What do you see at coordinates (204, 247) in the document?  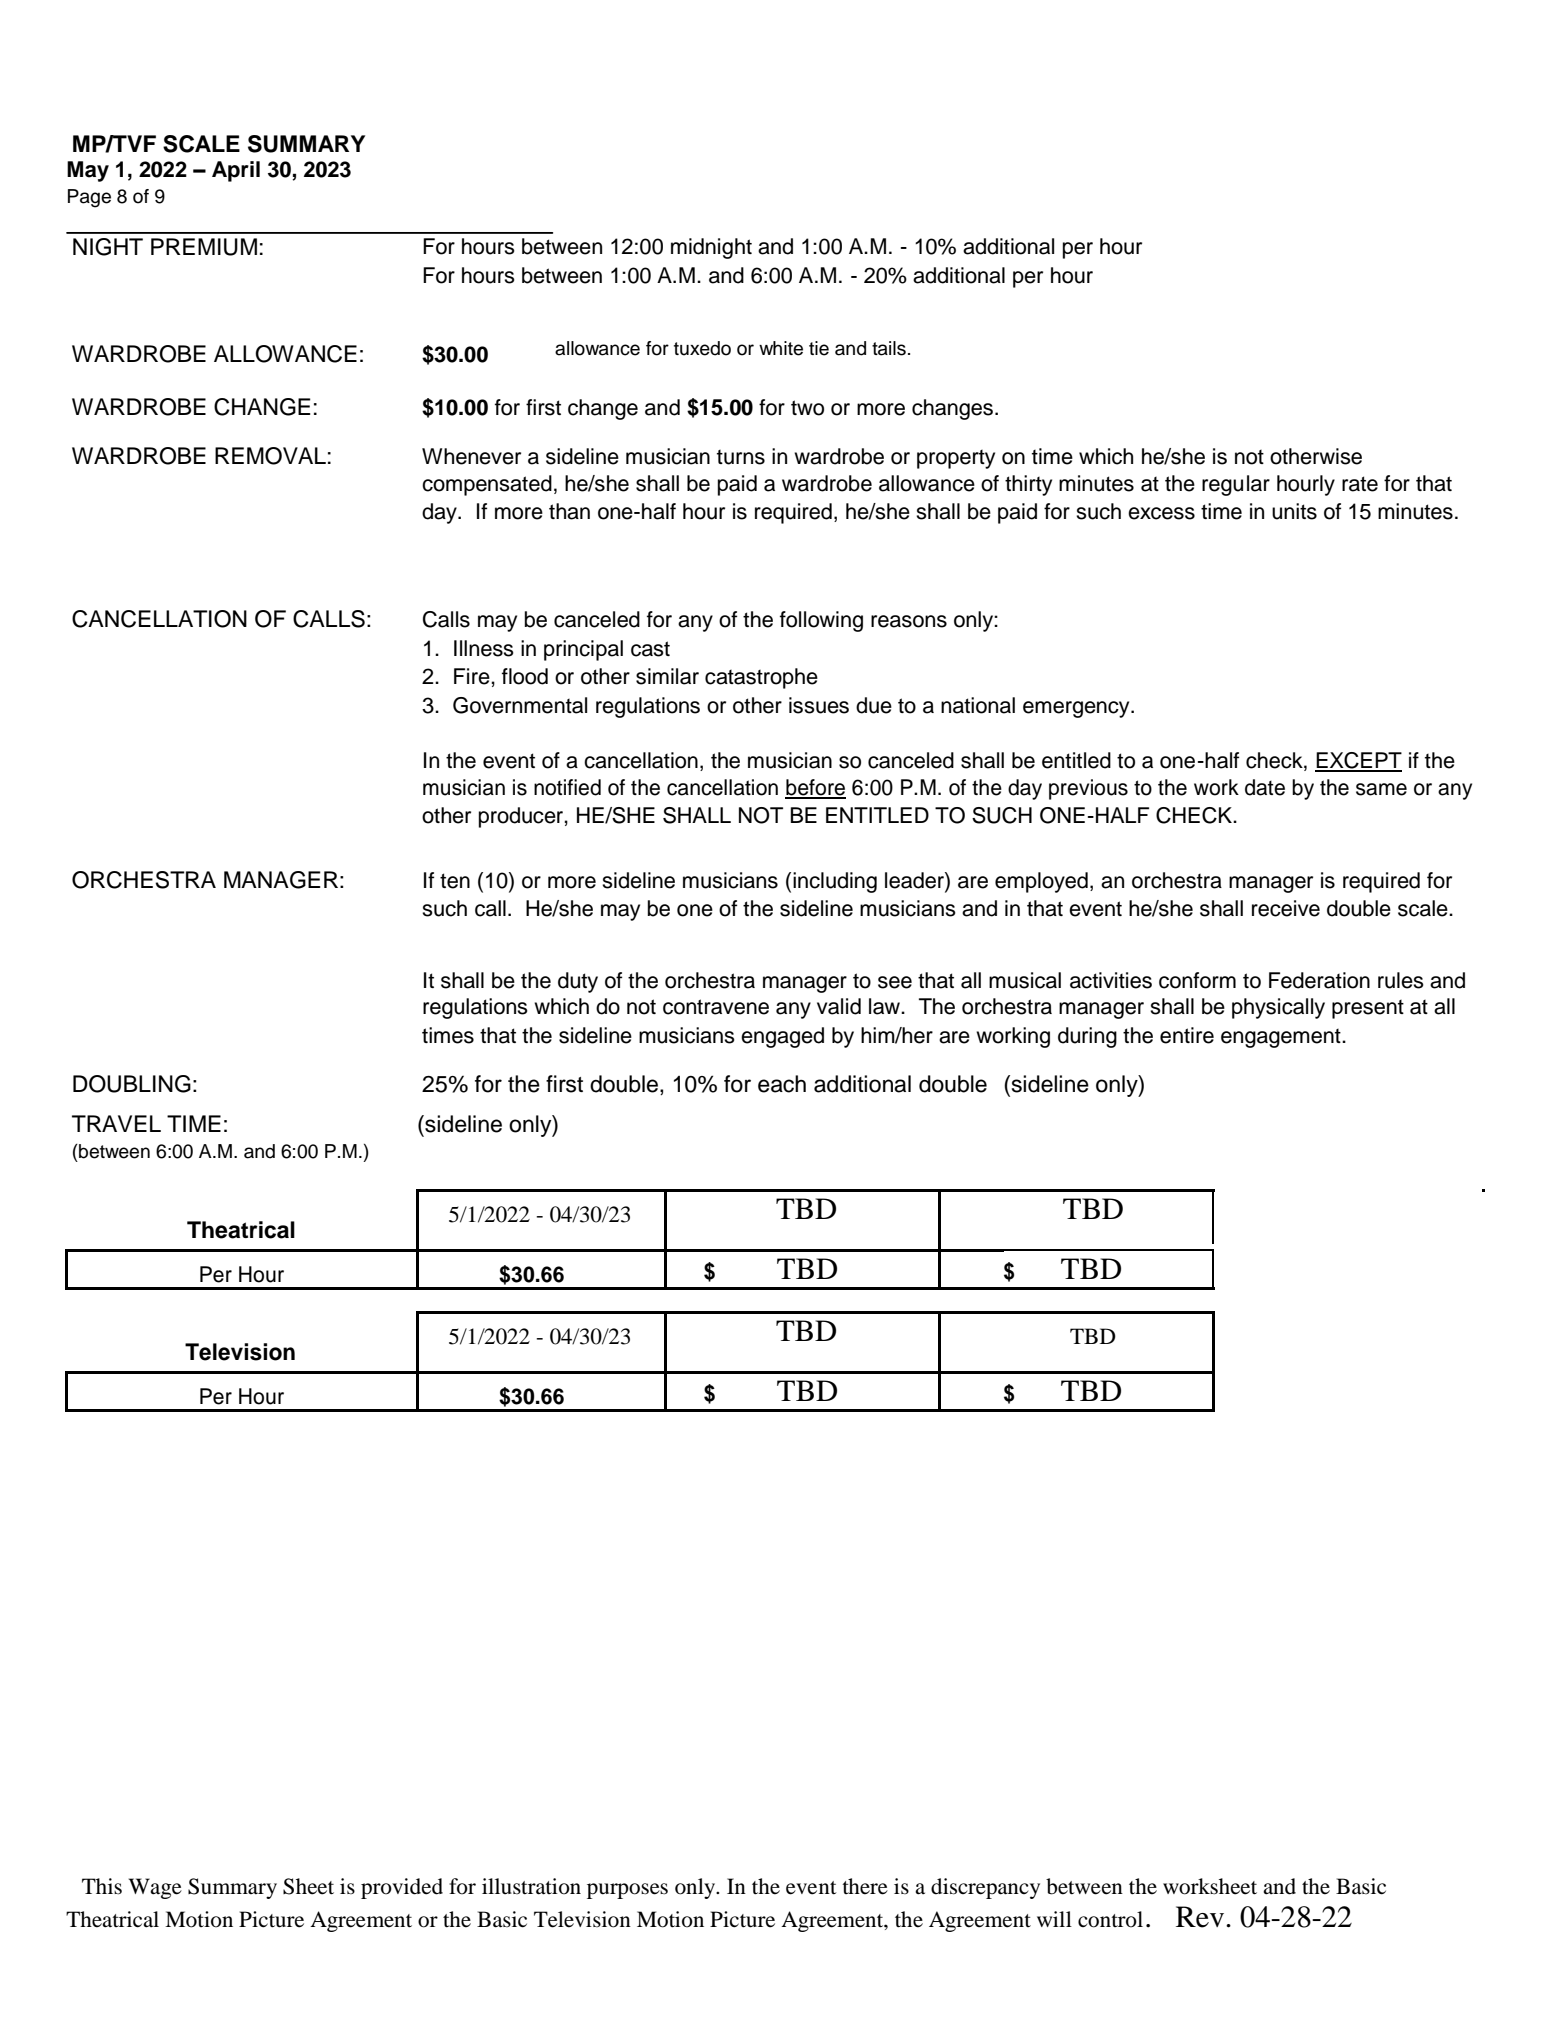 I see `PREMIUM` at bounding box center [204, 247].
